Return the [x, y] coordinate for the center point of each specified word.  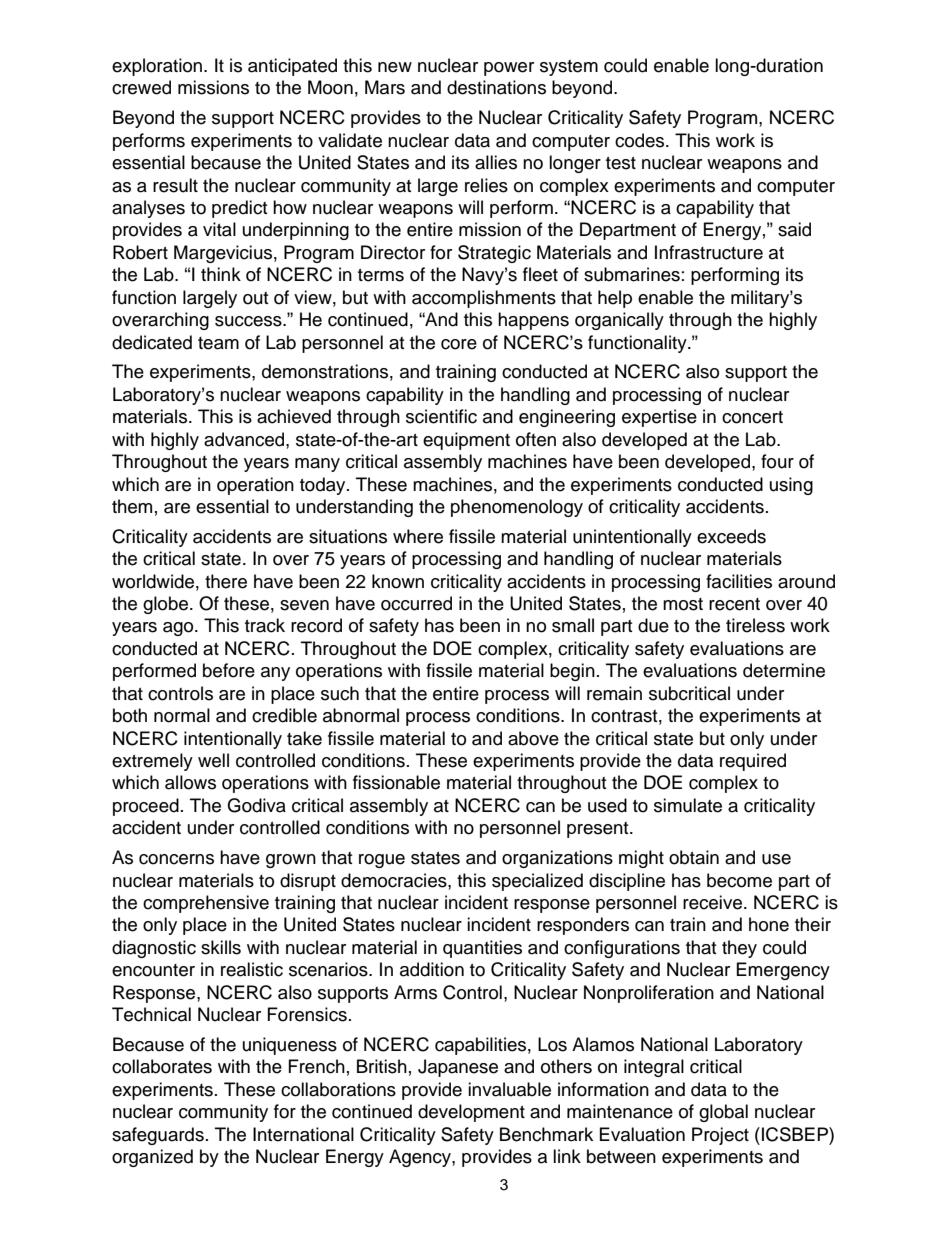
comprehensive [206, 904]
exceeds [731, 536]
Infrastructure [709, 252]
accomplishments [484, 299]
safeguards [158, 1136]
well [213, 760]
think [221, 274]
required [753, 762]
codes [641, 140]
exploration [158, 67]
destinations [496, 87]
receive [714, 902]
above [533, 738]
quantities [482, 949]
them [132, 506]
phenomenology [517, 508]
